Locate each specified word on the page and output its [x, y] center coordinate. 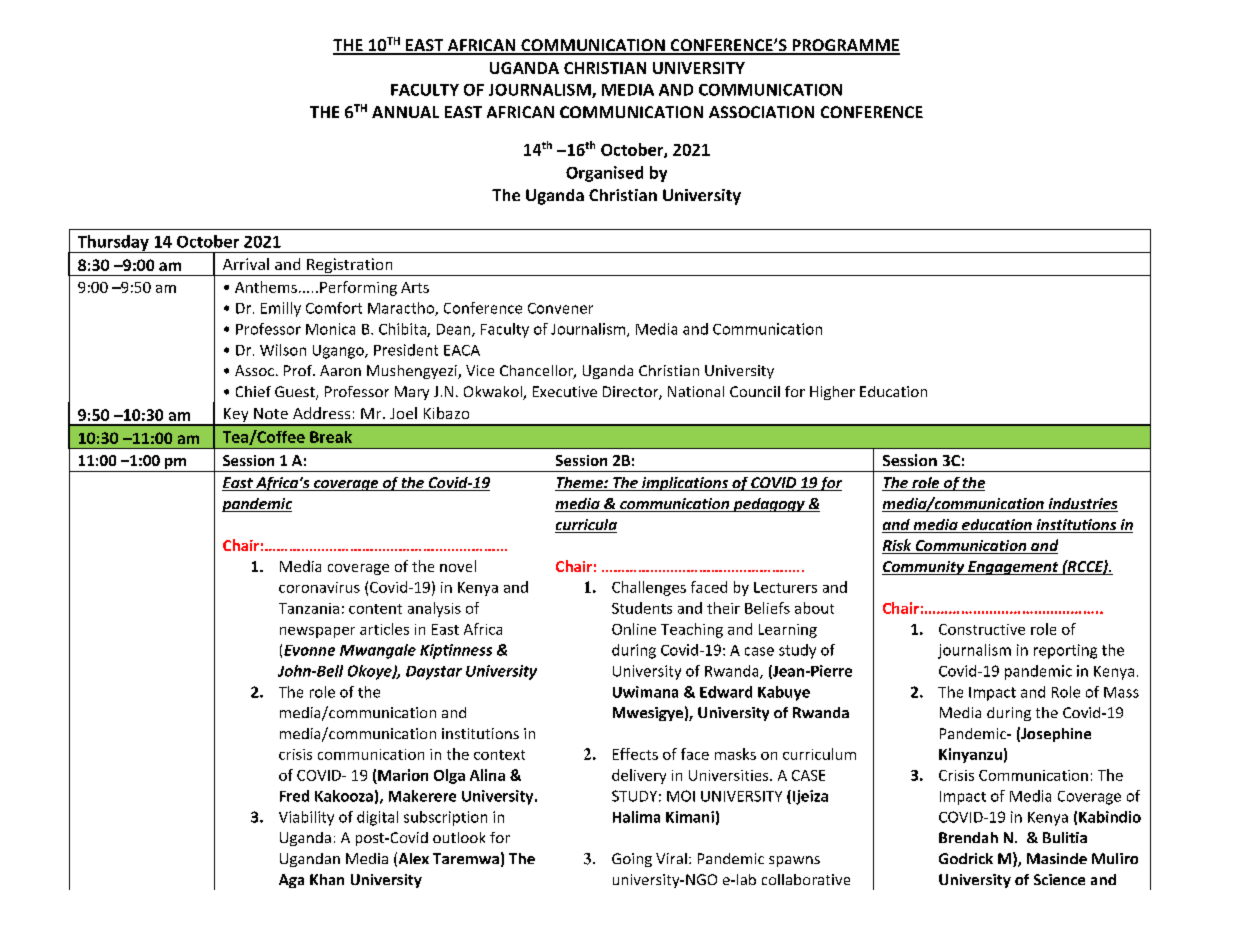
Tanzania [309, 608]
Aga [291, 881]
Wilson [283, 350]
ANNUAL [405, 112]
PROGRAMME [845, 46]
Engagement [1013, 568]
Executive [565, 391]
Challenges [649, 588]
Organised [604, 174]
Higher [832, 393]
